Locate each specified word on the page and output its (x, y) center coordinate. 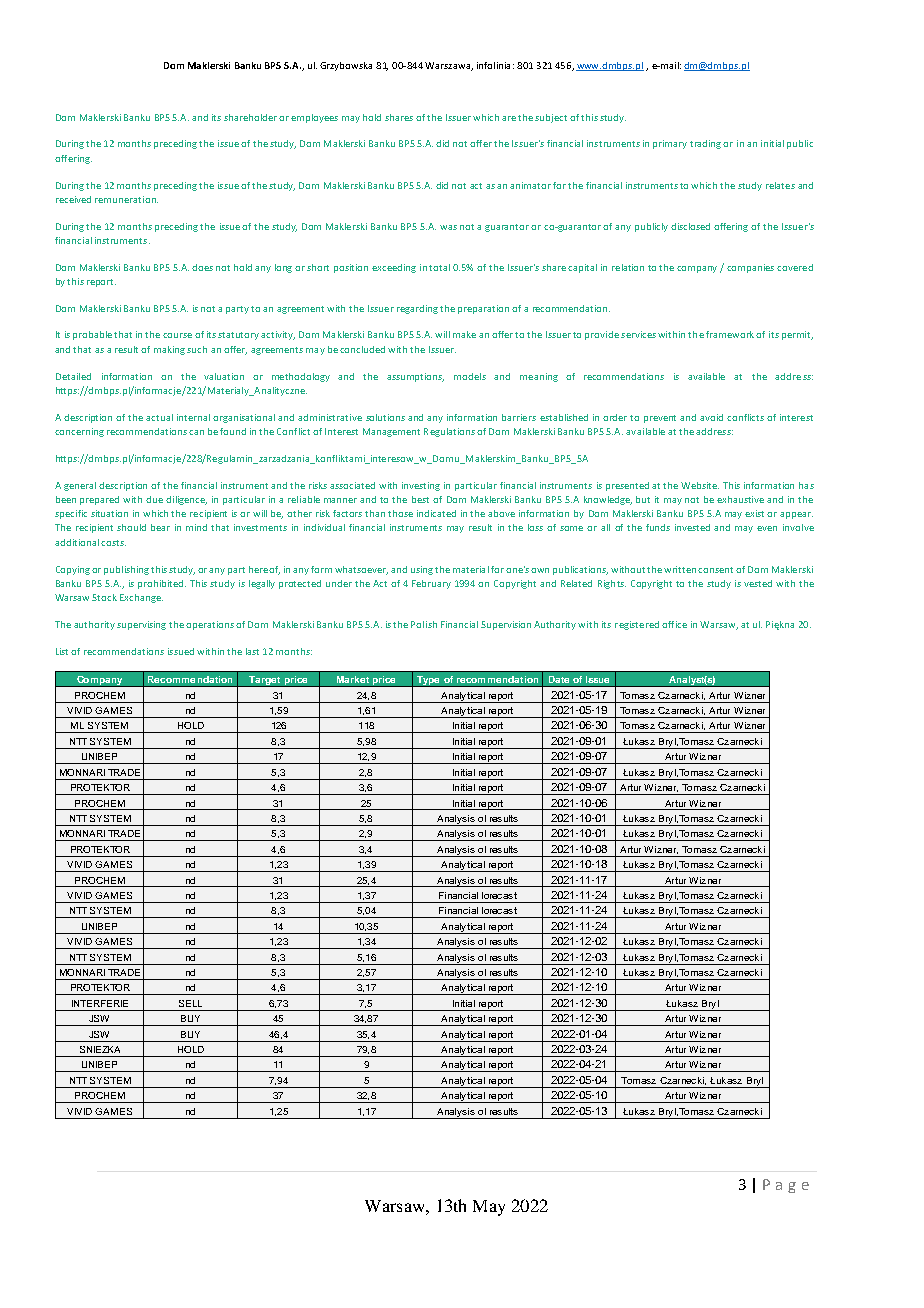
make (464, 334)
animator (530, 185)
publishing (126, 570)
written (681, 569)
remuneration (126, 199)
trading (707, 144)
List (64, 651)
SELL (190, 1003)
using (422, 570)
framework (731, 334)
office (674, 624)
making (169, 350)
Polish (424, 624)
